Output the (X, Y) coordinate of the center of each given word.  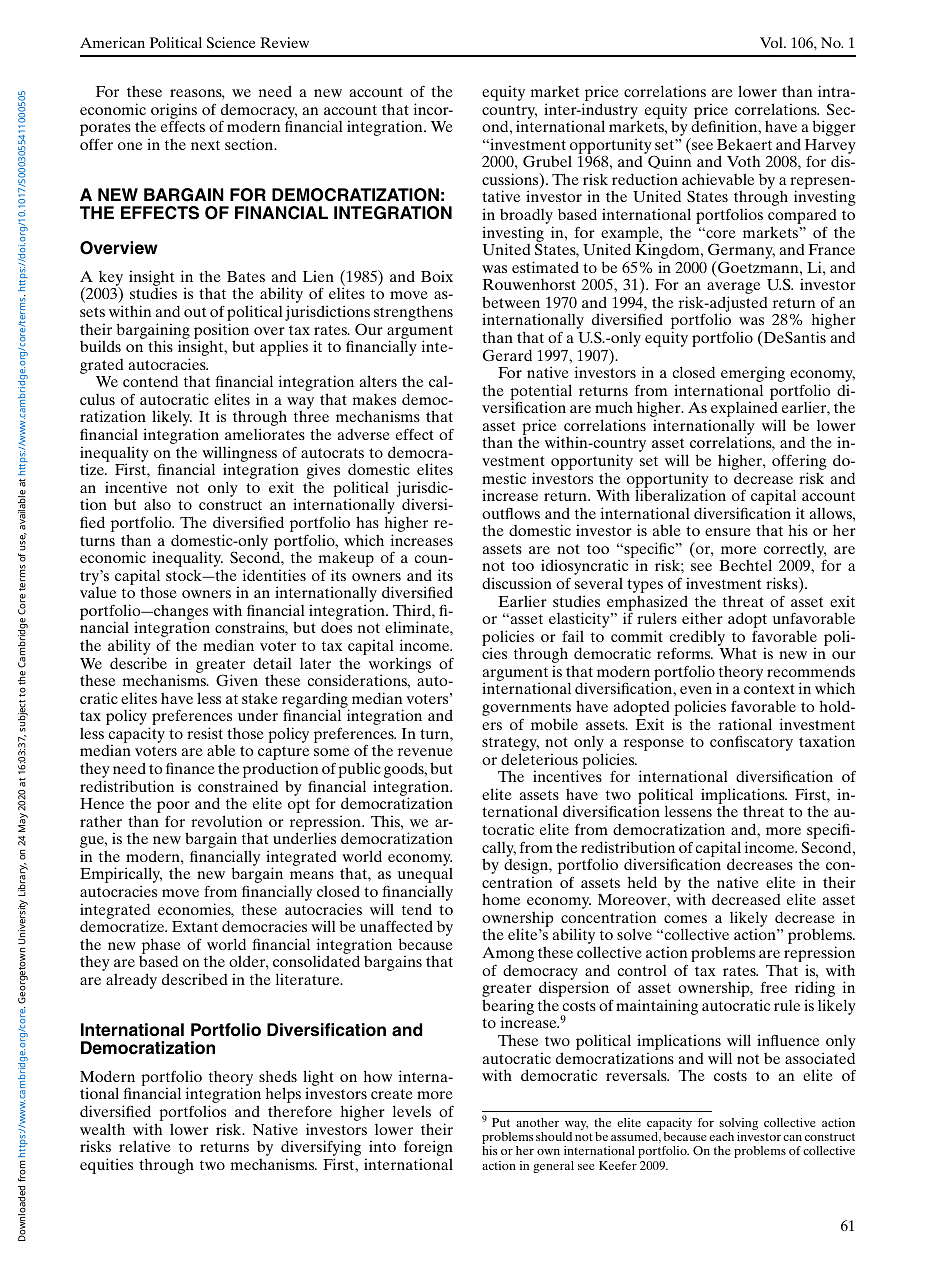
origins (174, 112)
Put (501, 1122)
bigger (834, 128)
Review (284, 42)
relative (145, 1146)
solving (738, 1125)
